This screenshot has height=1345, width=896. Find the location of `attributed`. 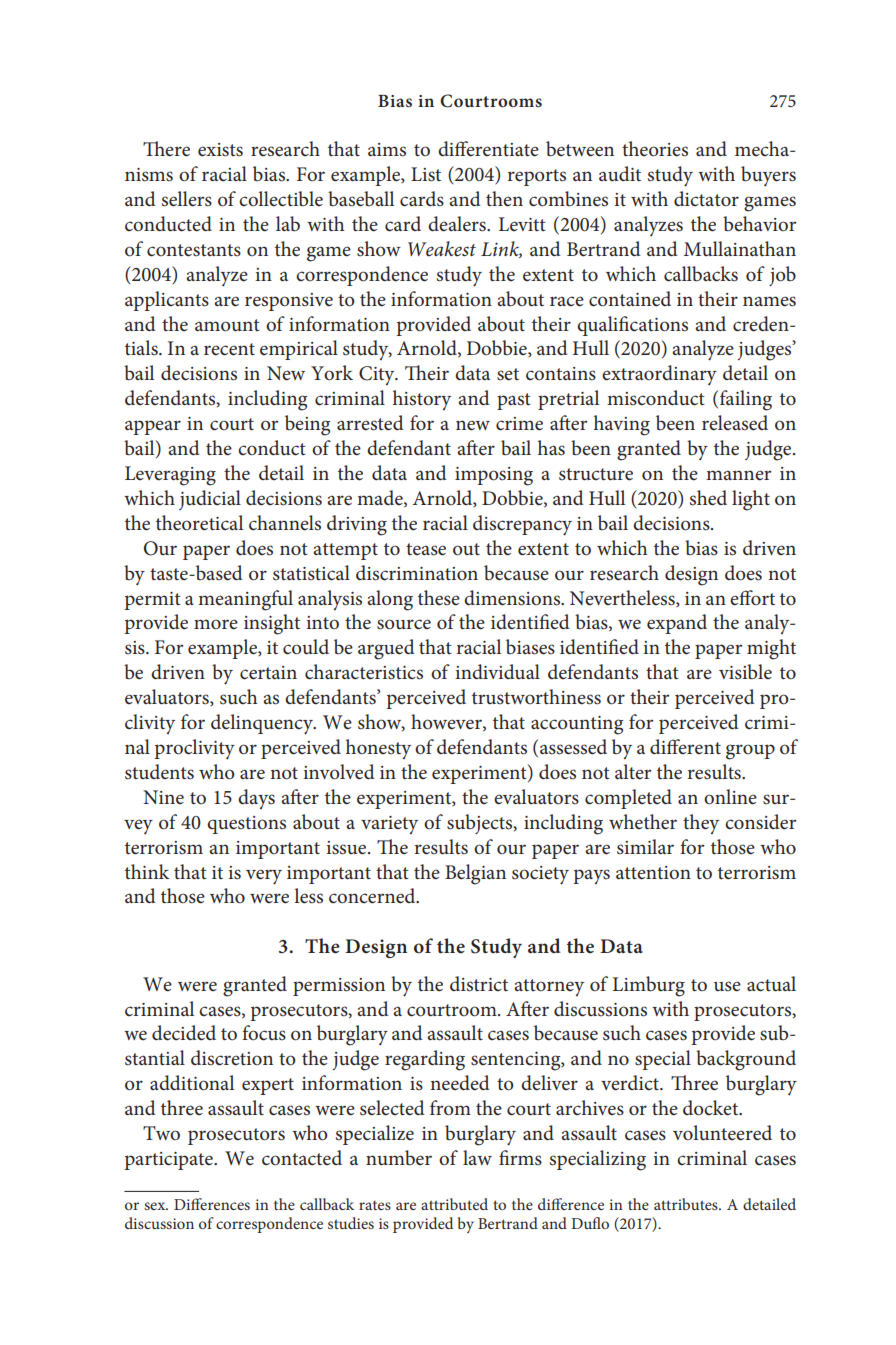

attributed is located at coordinates (454, 1204).
